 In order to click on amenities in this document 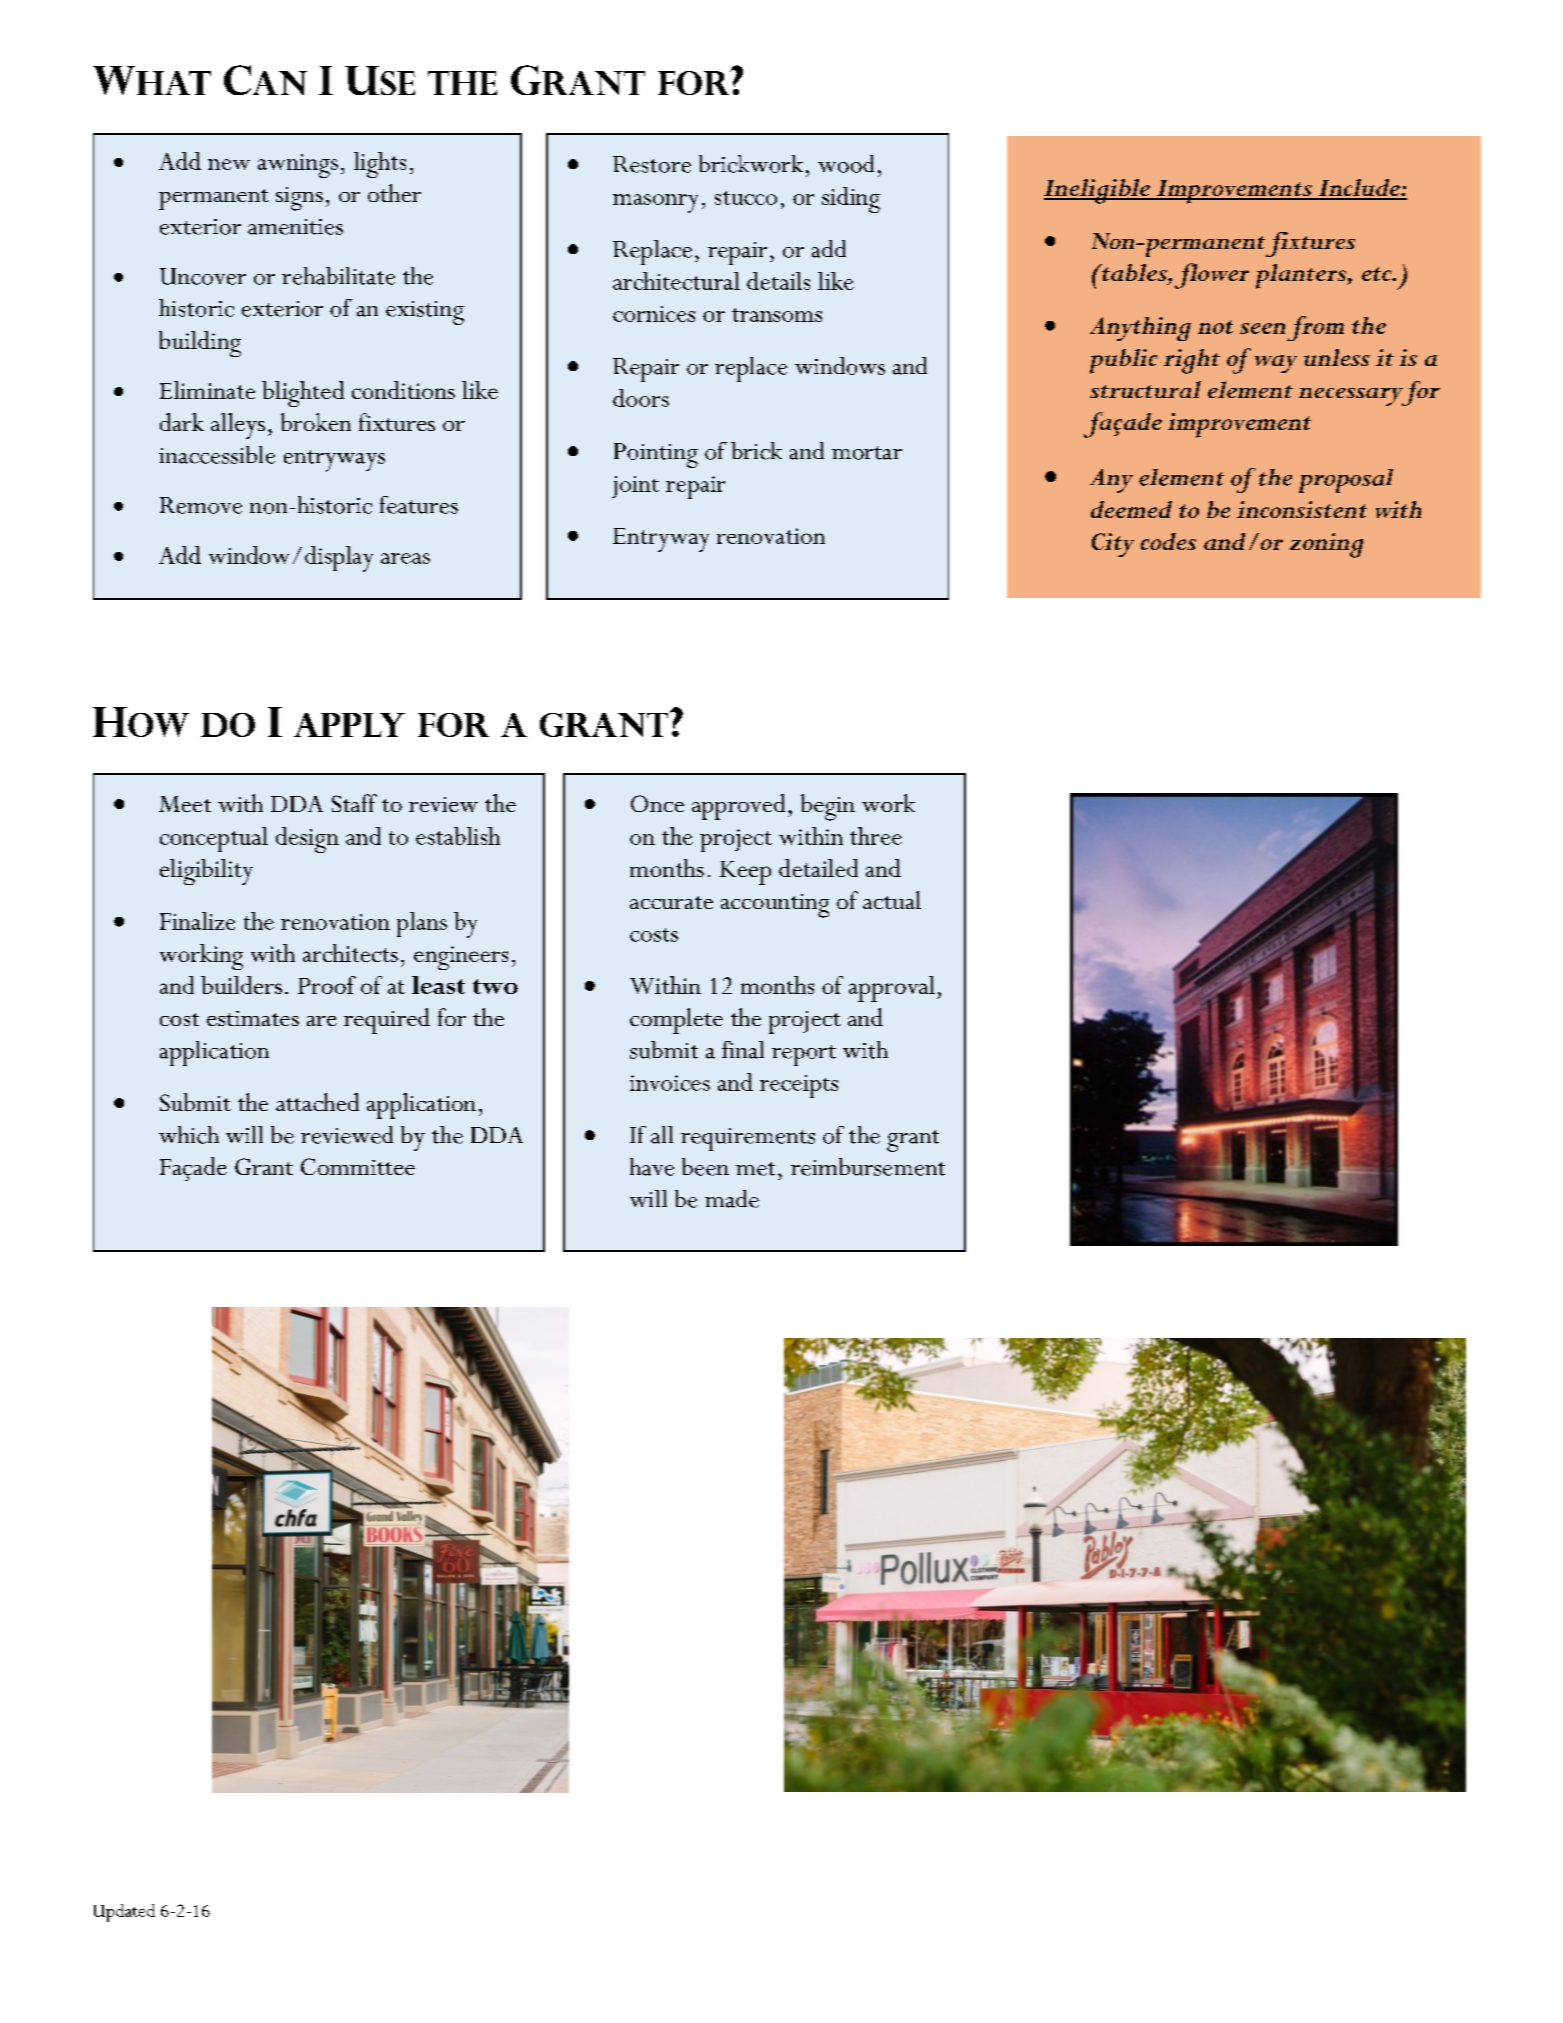, I will do `click(295, 227)`.
